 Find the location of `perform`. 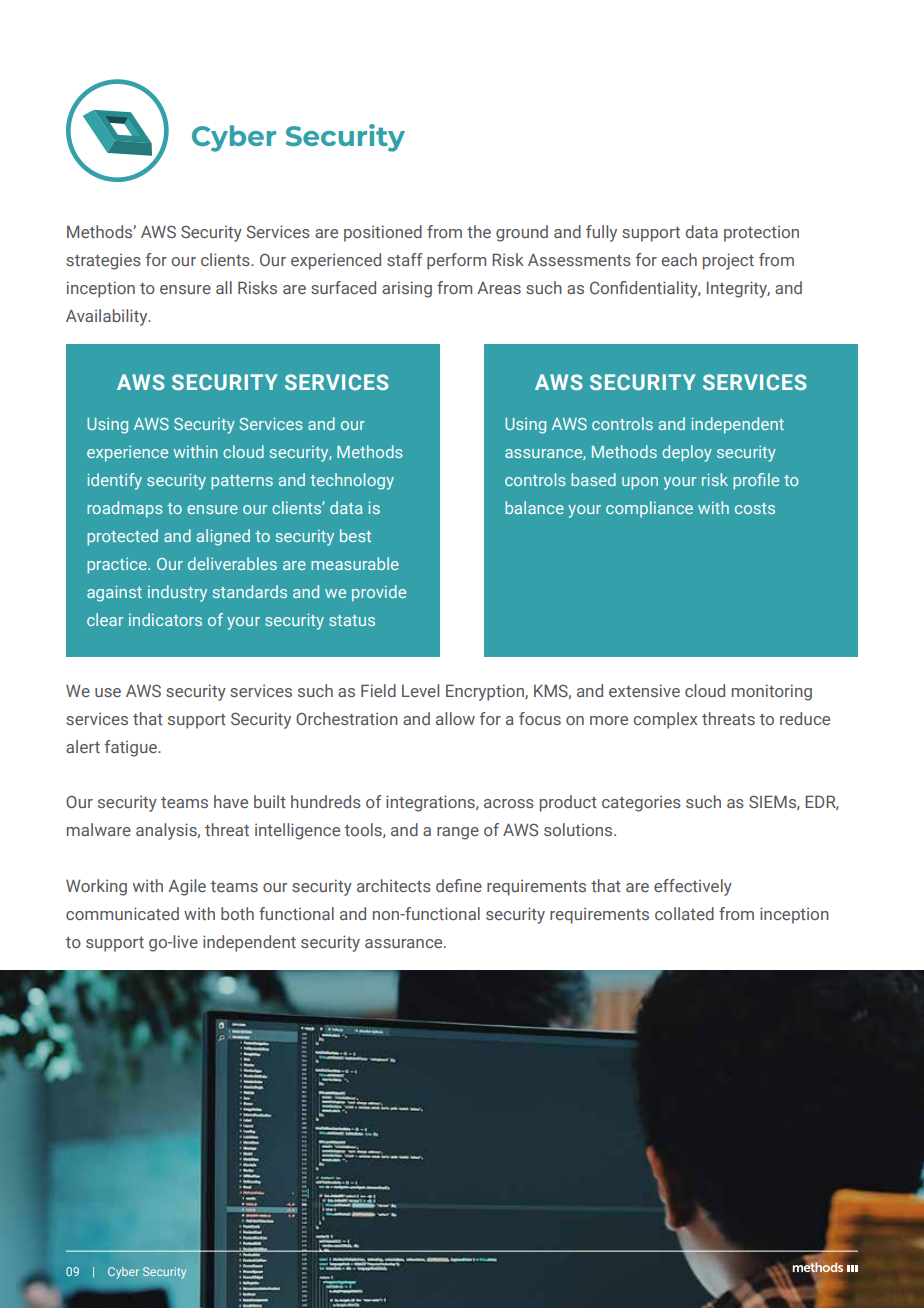

perform is located at coordinates (456, 261).
